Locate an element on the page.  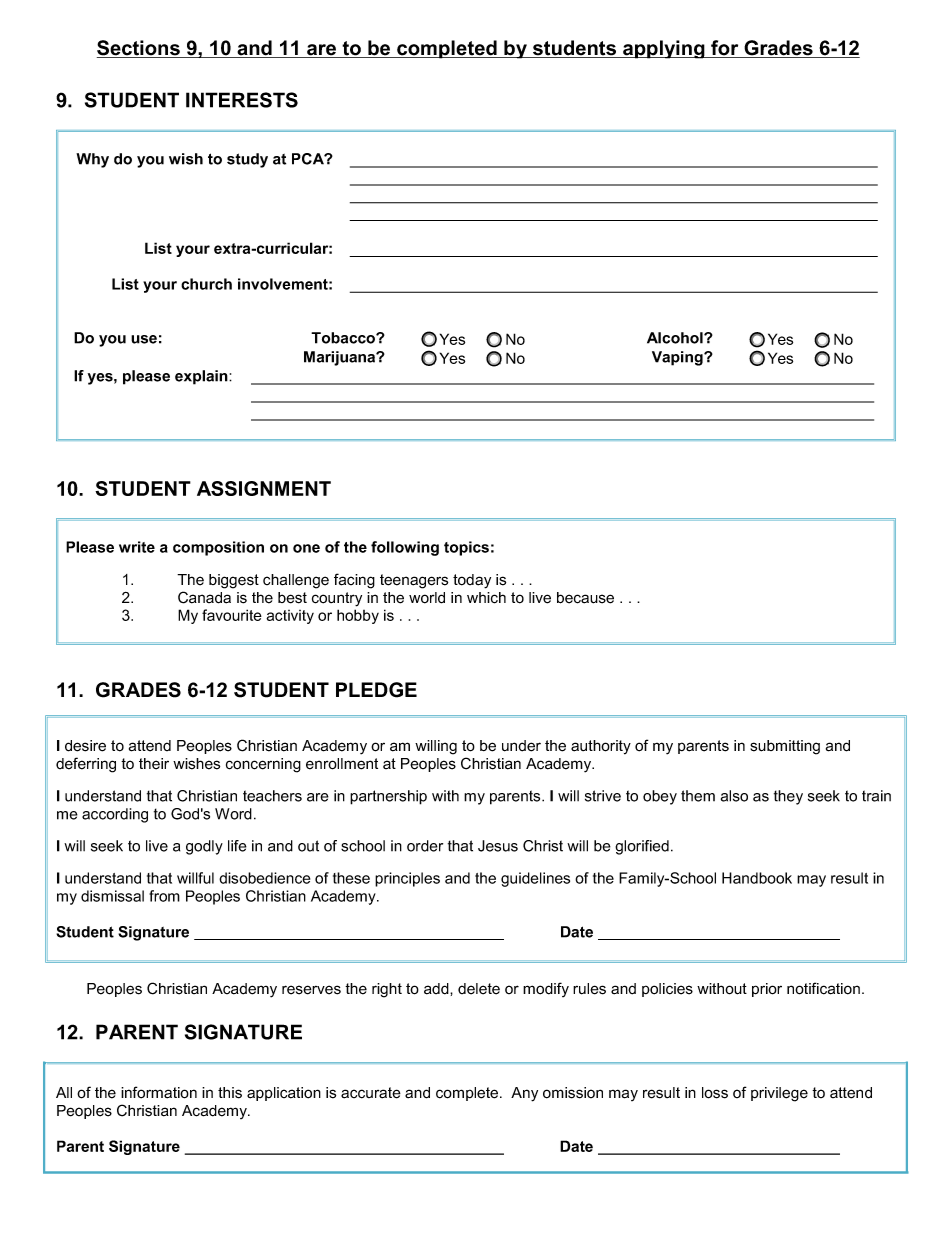
Any is located at coordinates (524, 1094).
